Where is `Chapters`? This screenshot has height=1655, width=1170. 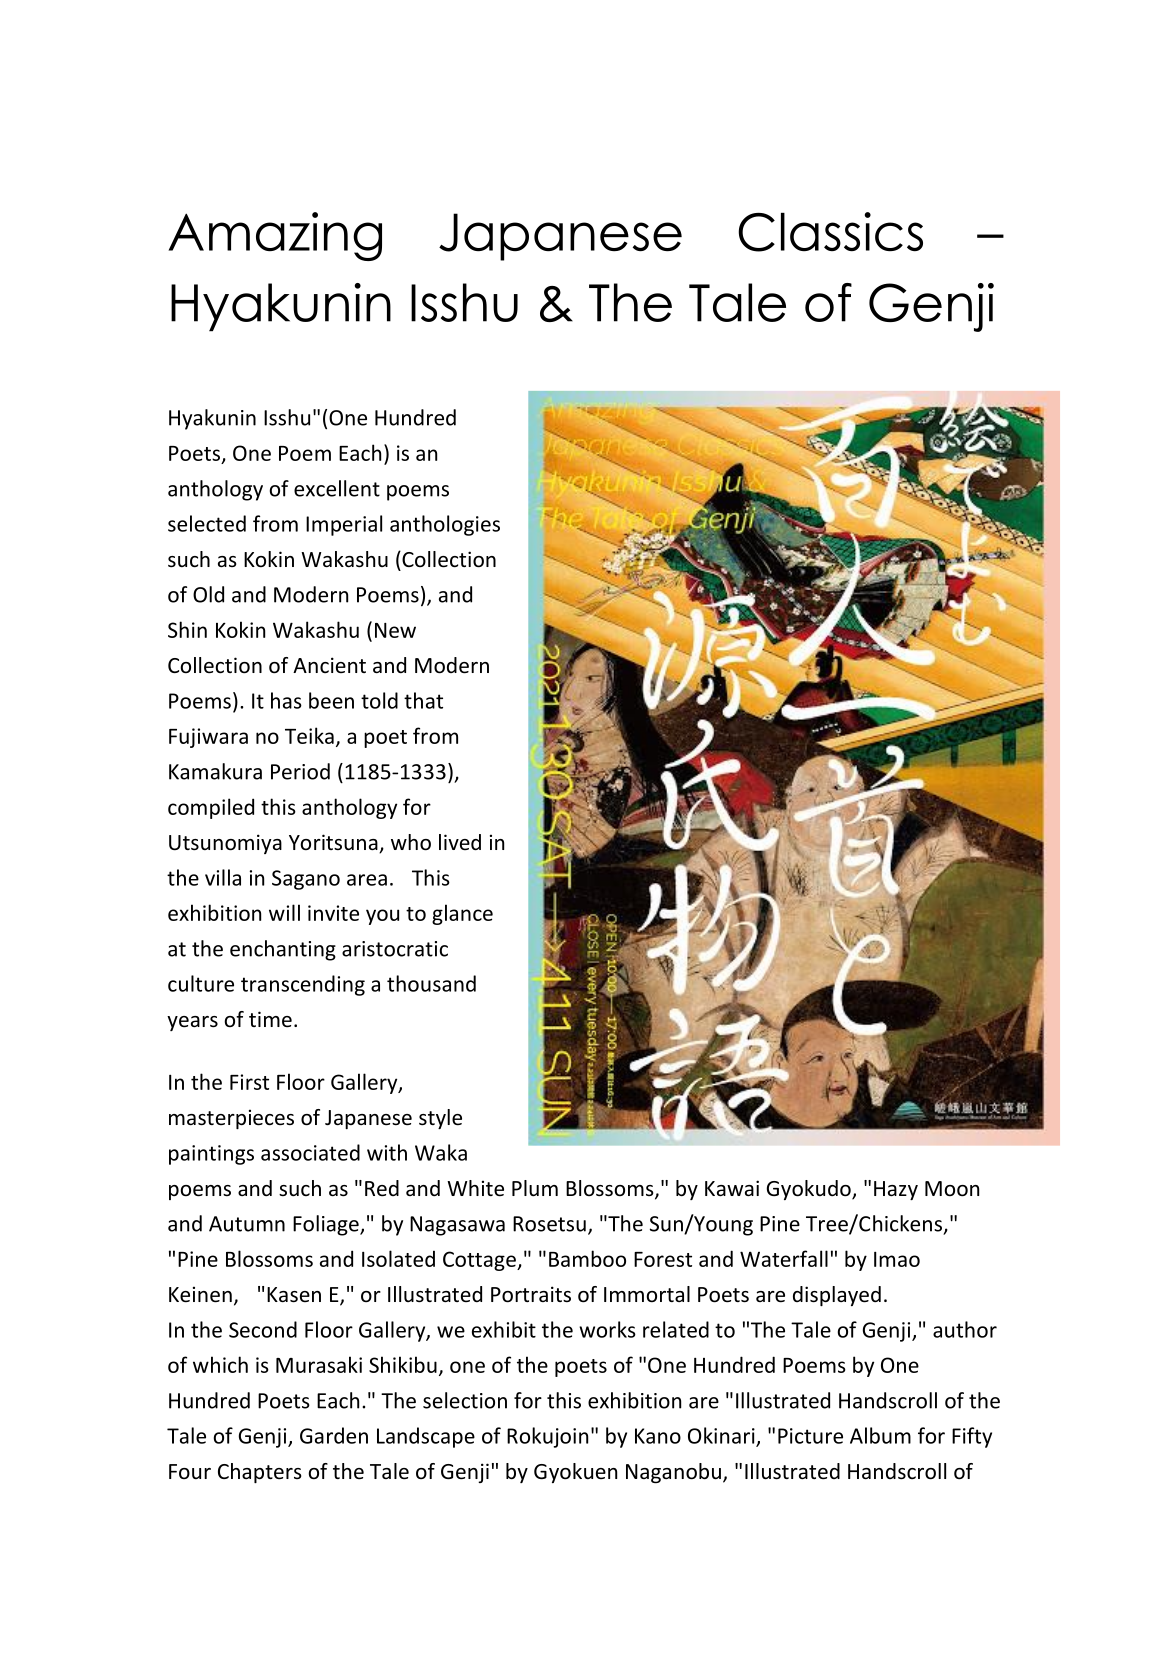 Chapters is located at coordinates (259, 1473).
